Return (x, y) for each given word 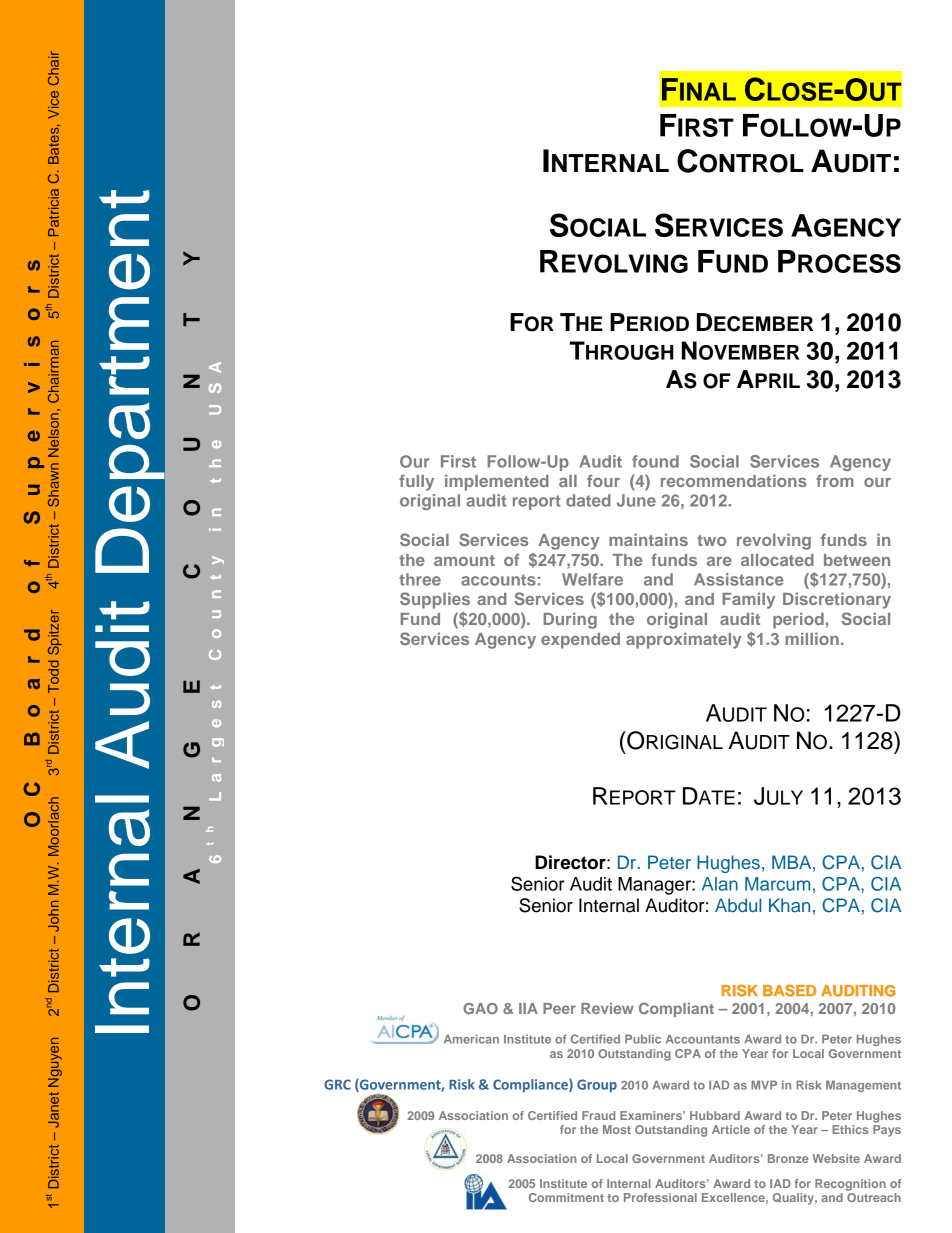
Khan (789, 905)
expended (580, 641)
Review (607, 1008)
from (835, 480)
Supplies (435, 600)
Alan (720, 884)
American (471, 1039)
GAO (480, 1008)
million (812, 638)
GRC (337, 1084)
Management (863, 1086)
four (603, 480)
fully (416, 482)
